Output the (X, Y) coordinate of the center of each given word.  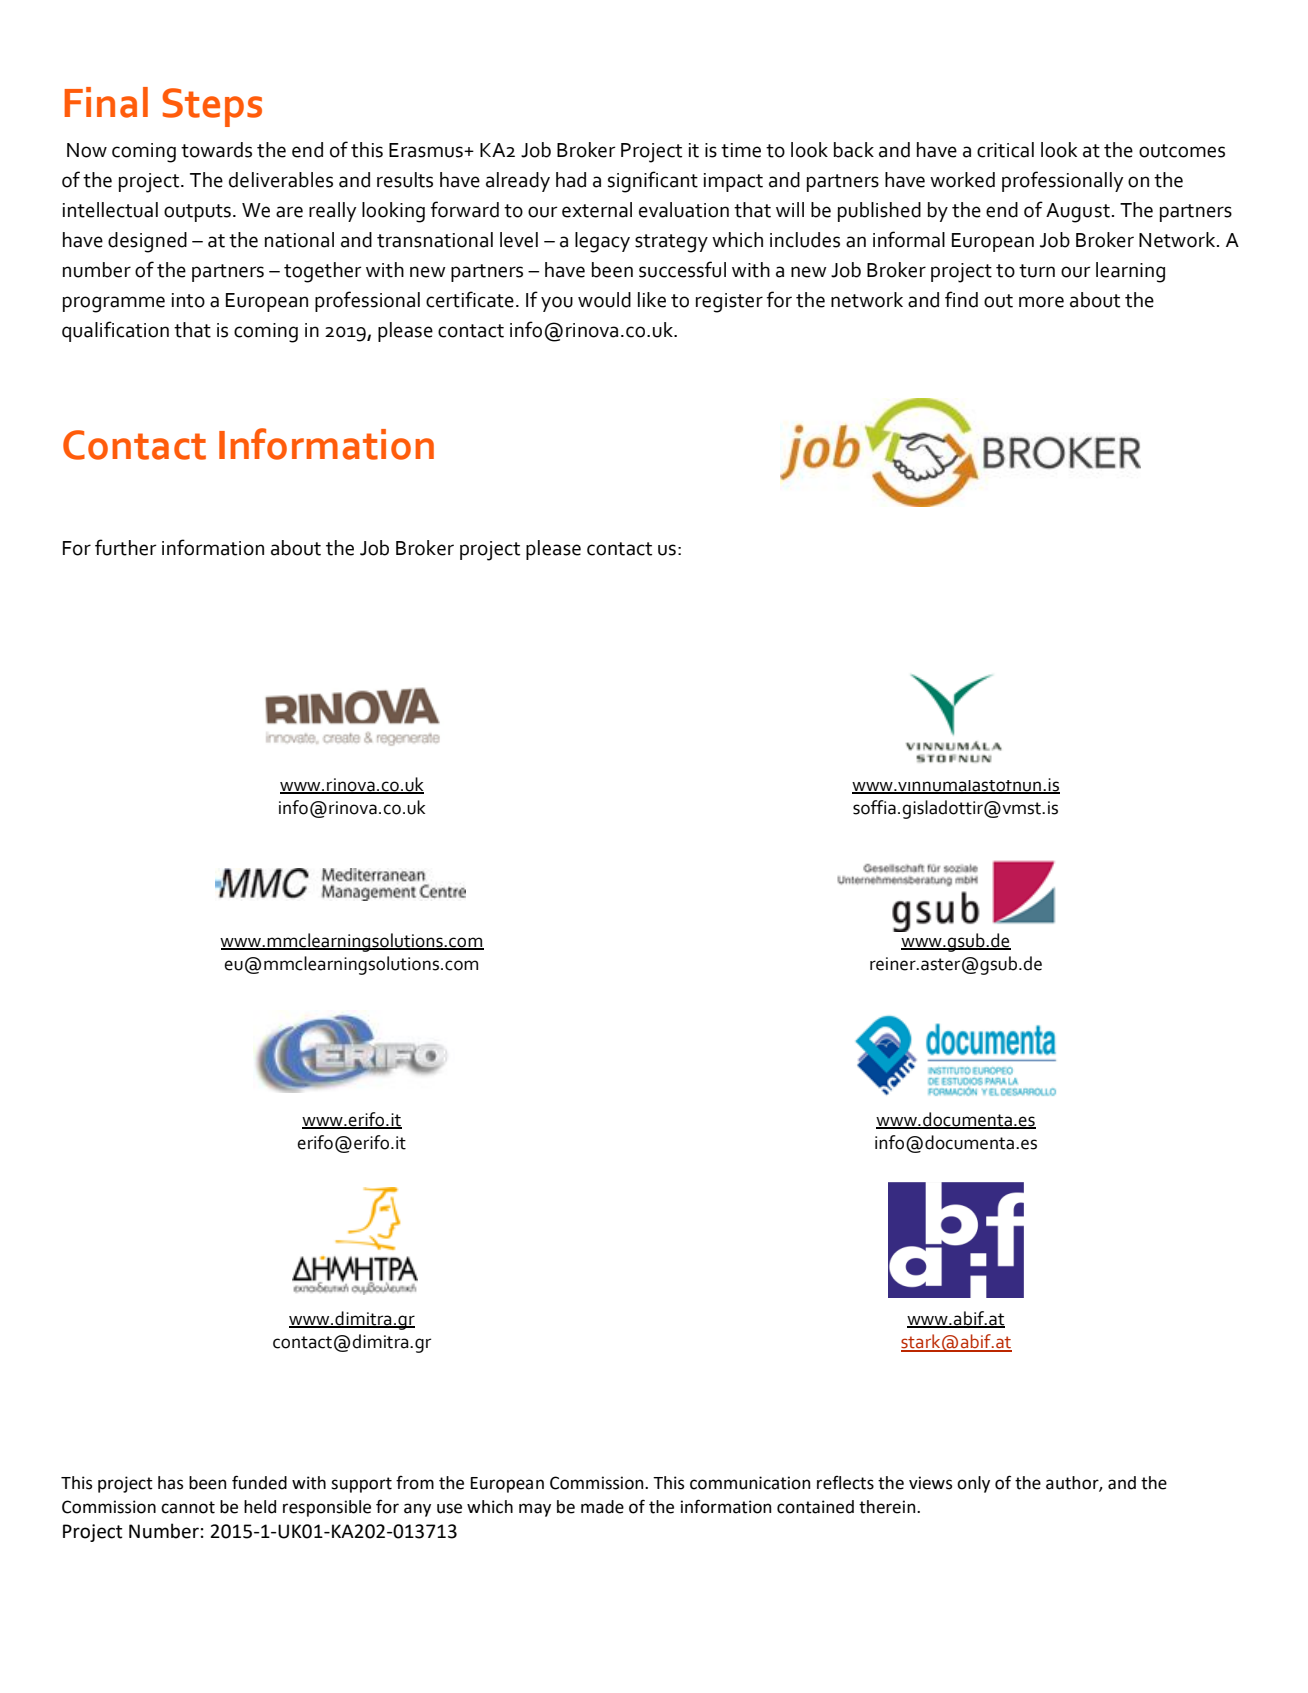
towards (216, 150)
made (602, 1507)
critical (1005, 150)
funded (259, 1482)
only (973, 1484)
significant (653, 182)
